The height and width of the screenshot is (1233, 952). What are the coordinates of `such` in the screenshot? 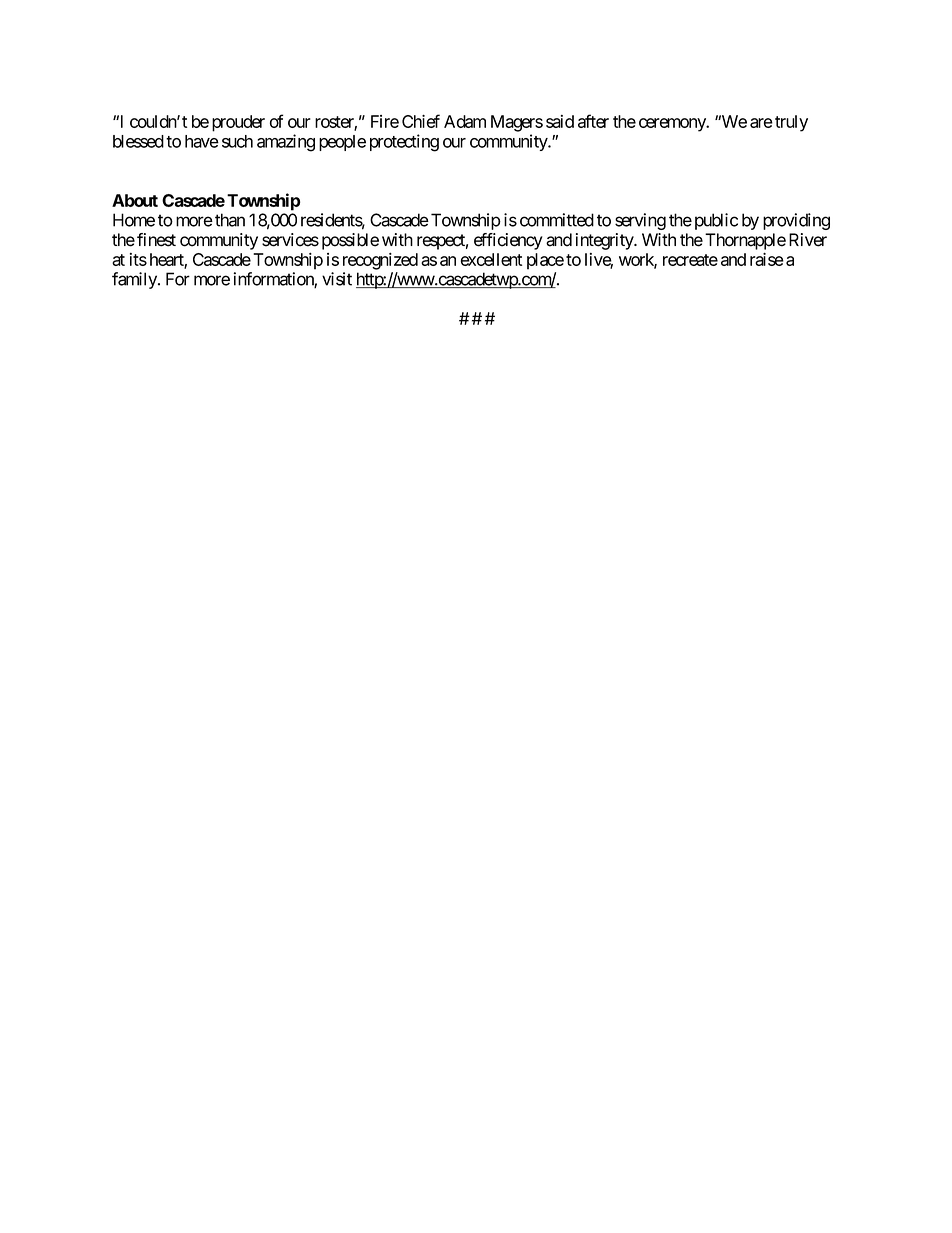 It's located at (237, 141).
